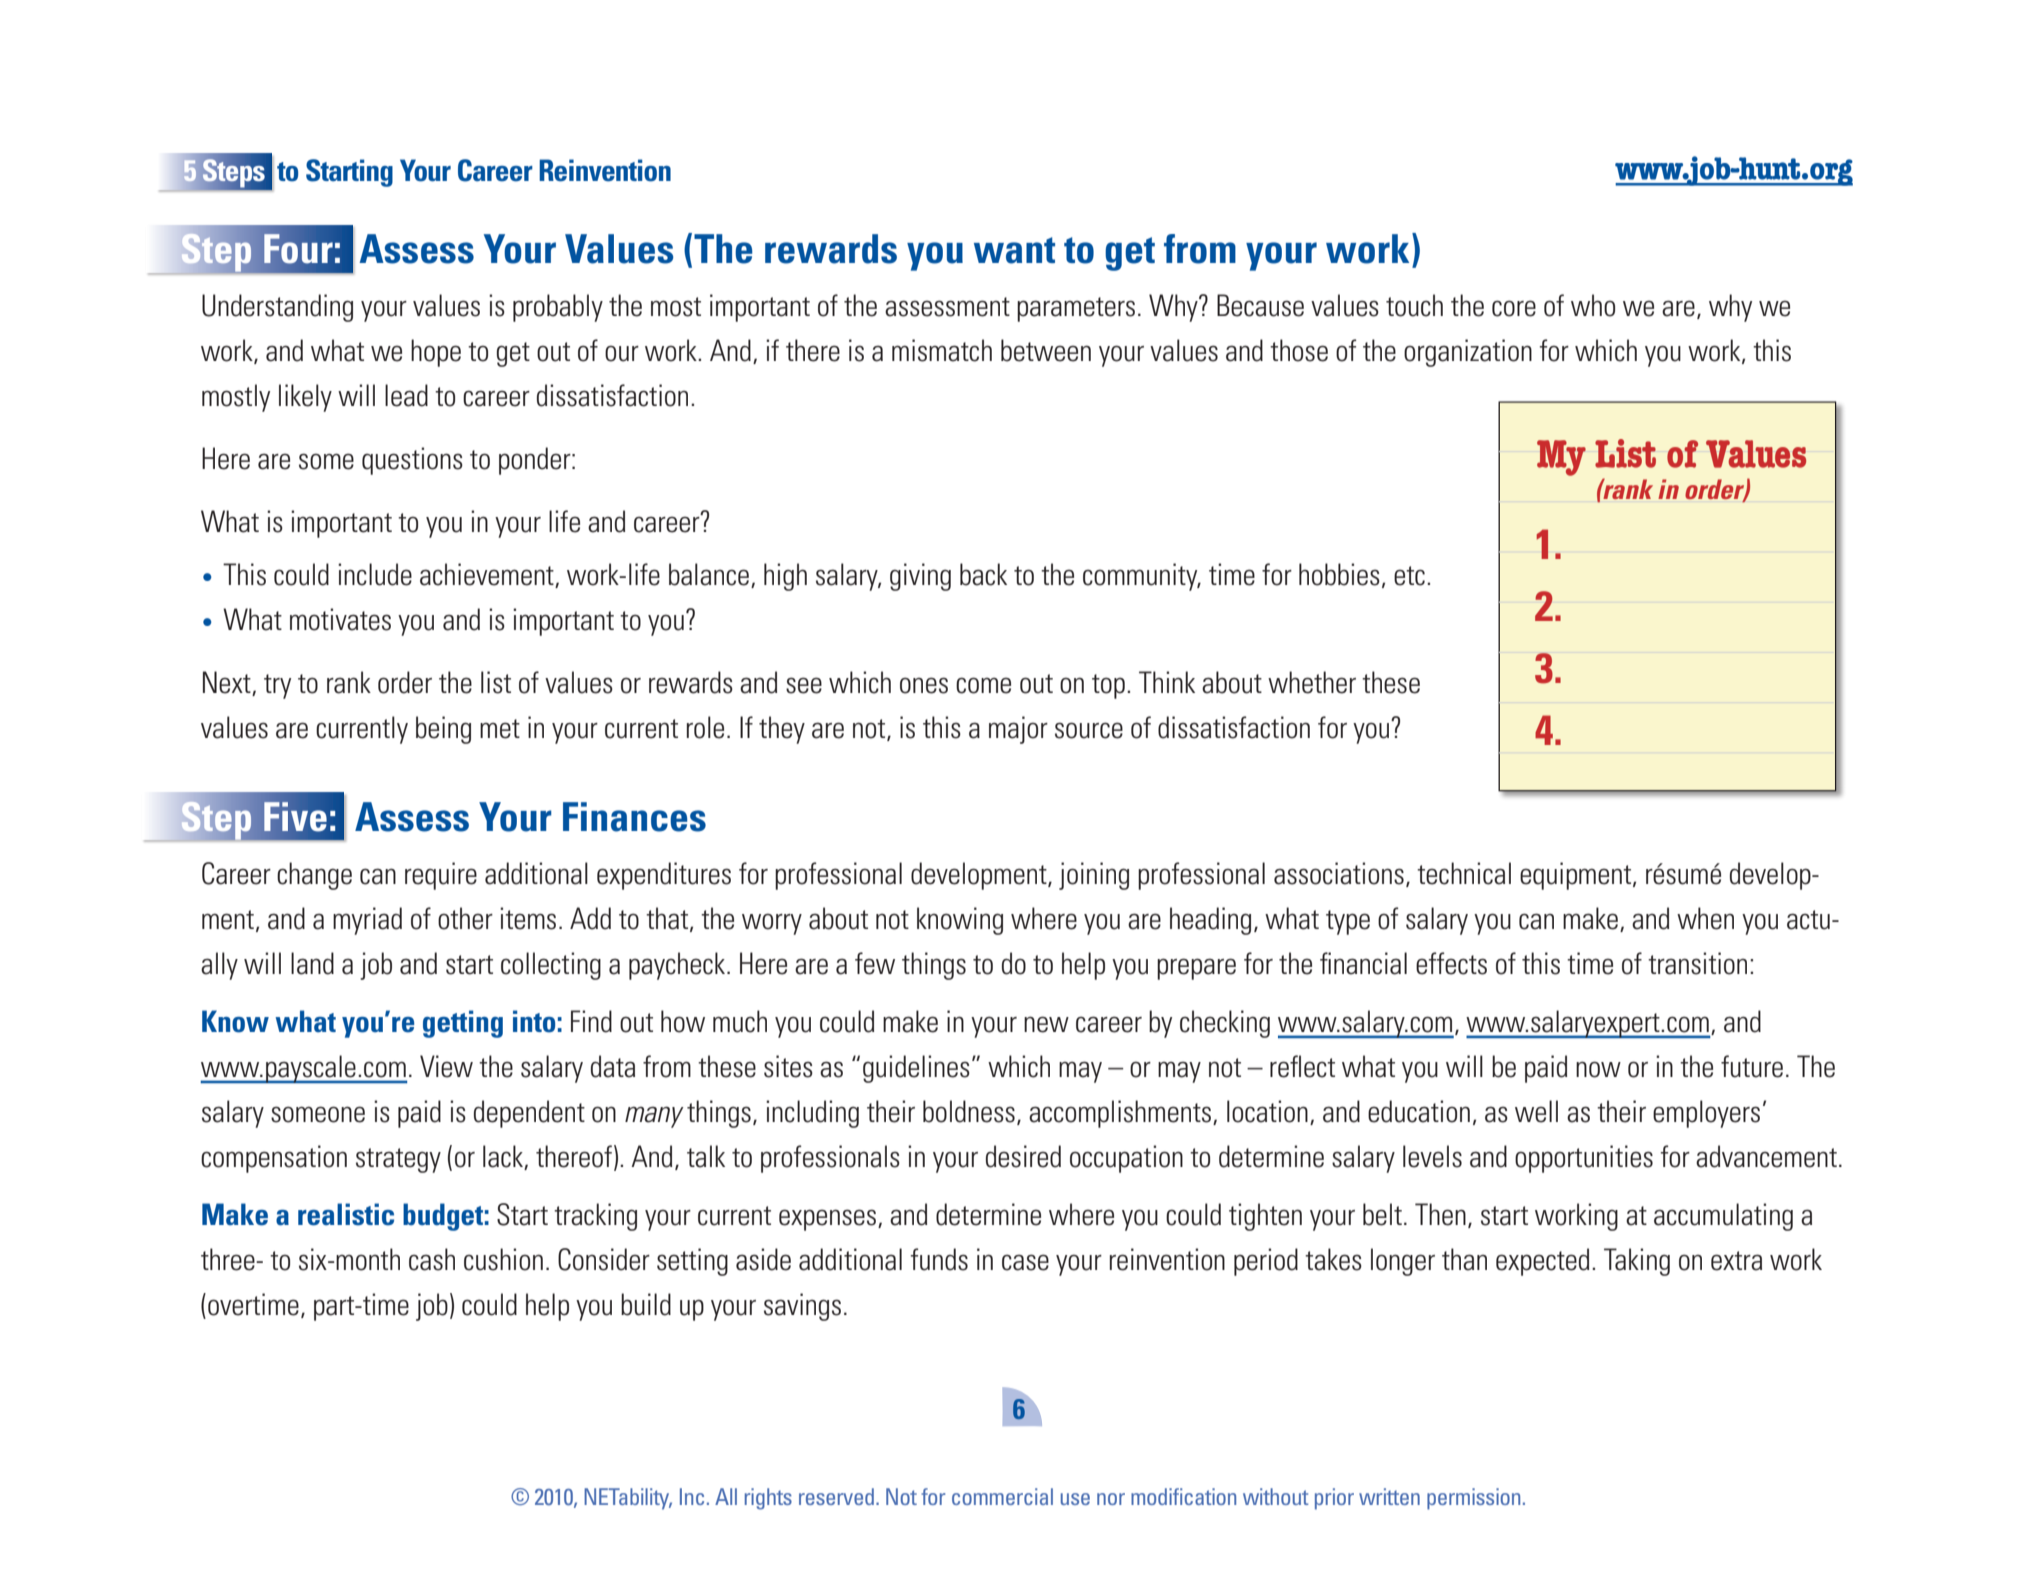  What do you see at coordinates (277, 308) in the screenshot?
I see `Understanding` at bounding box center [277, 308].
